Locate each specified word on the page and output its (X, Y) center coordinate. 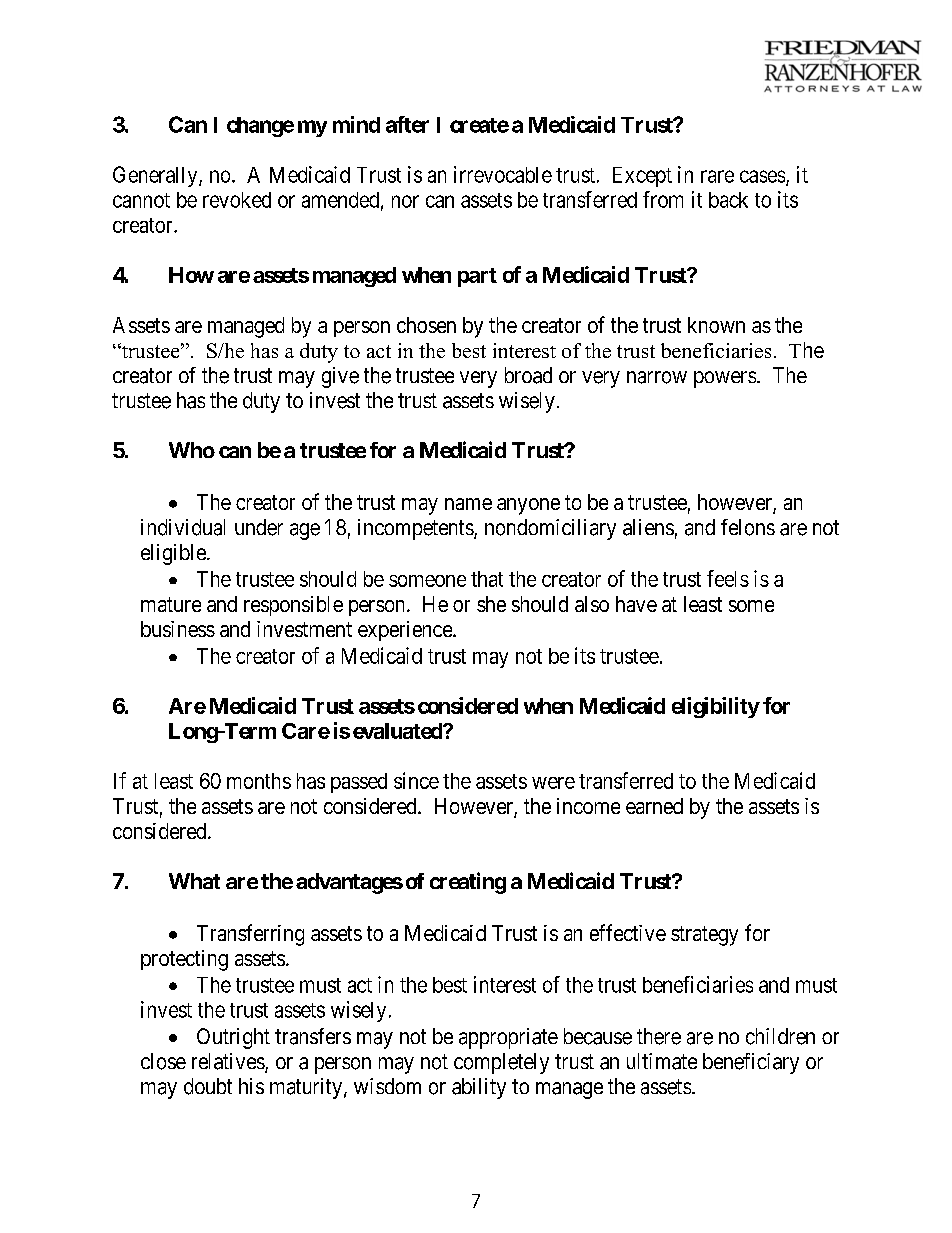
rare (717, 176)
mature (171, 604)
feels (728, 578)
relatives (229, 1062)
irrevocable (503, 174)
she (491, 604)
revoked (237, 200)
